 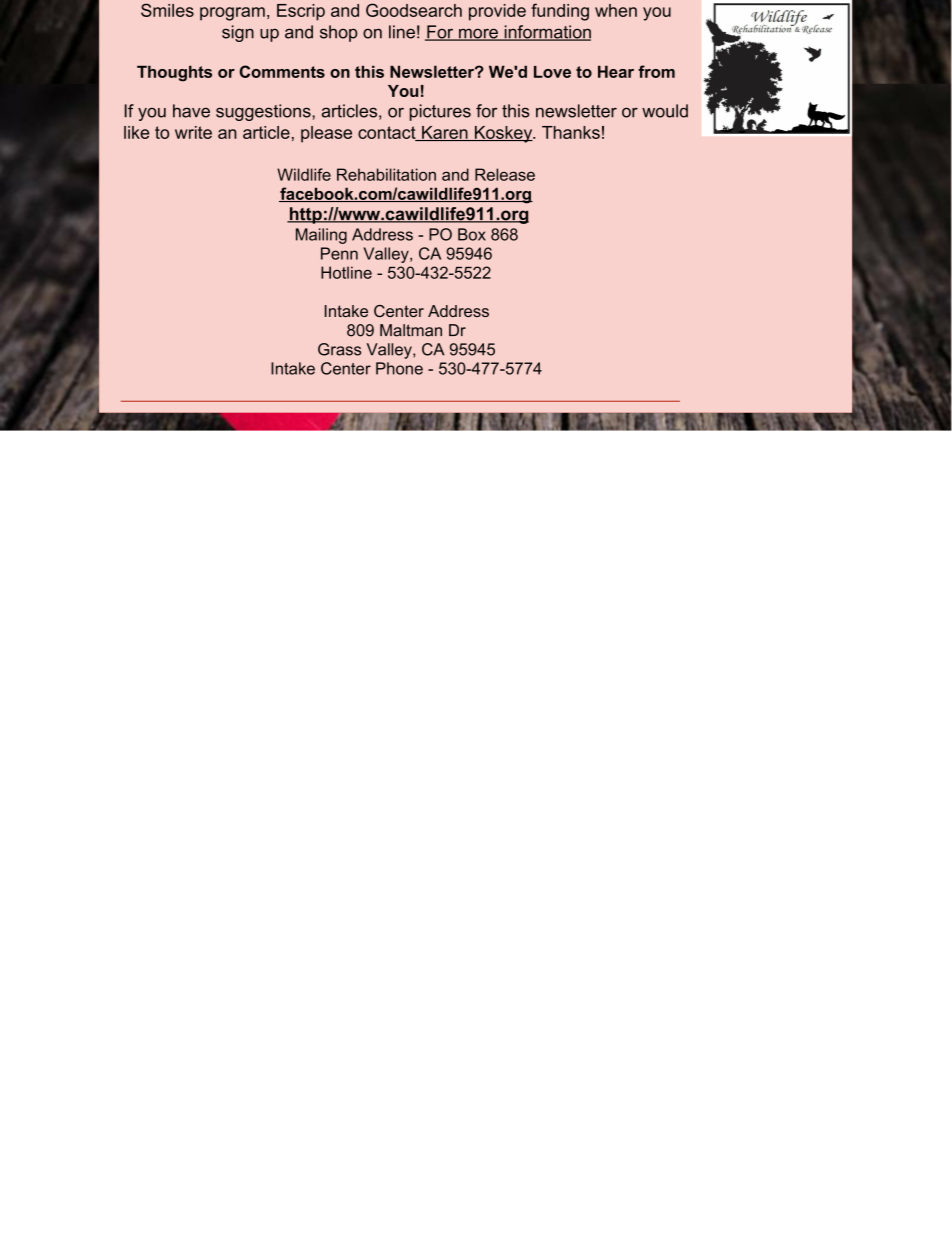 What do you see at coordinates (472, 234) in the screenshot?
I see `Box` at bounding box center [472, 234].
